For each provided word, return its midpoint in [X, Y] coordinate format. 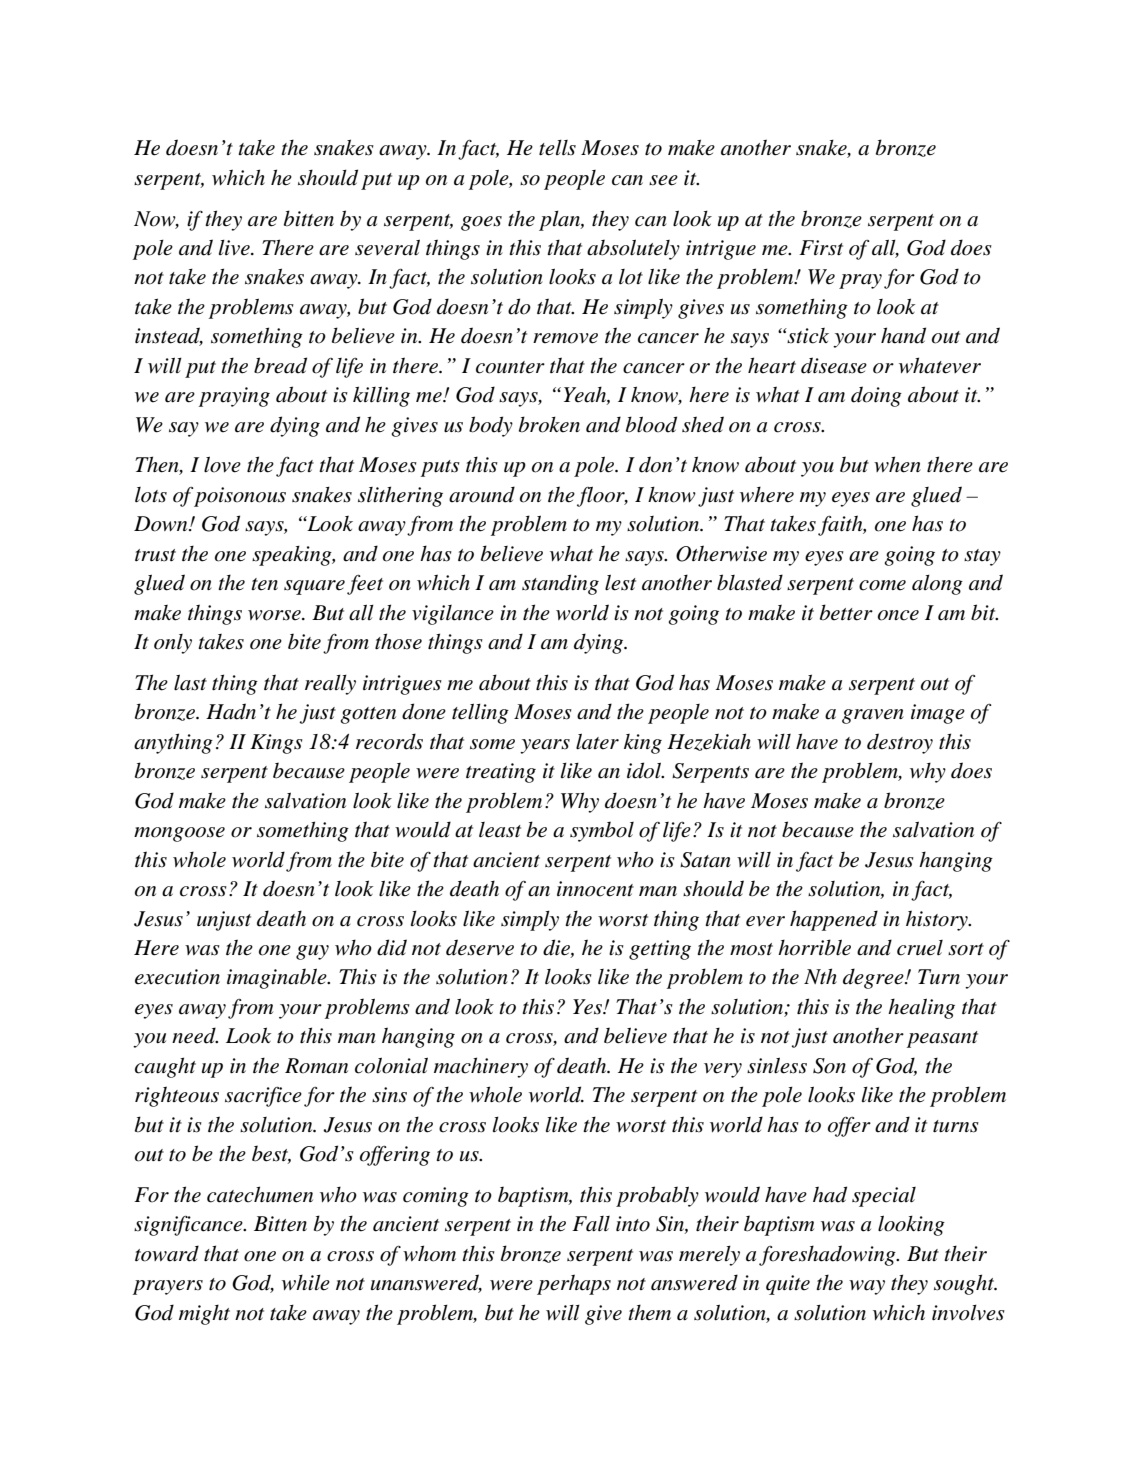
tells [557, 148]
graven [873, 716]
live [235, 248]
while [306, 1282]
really [330, 685]
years [545, 746]
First [821, 248]
